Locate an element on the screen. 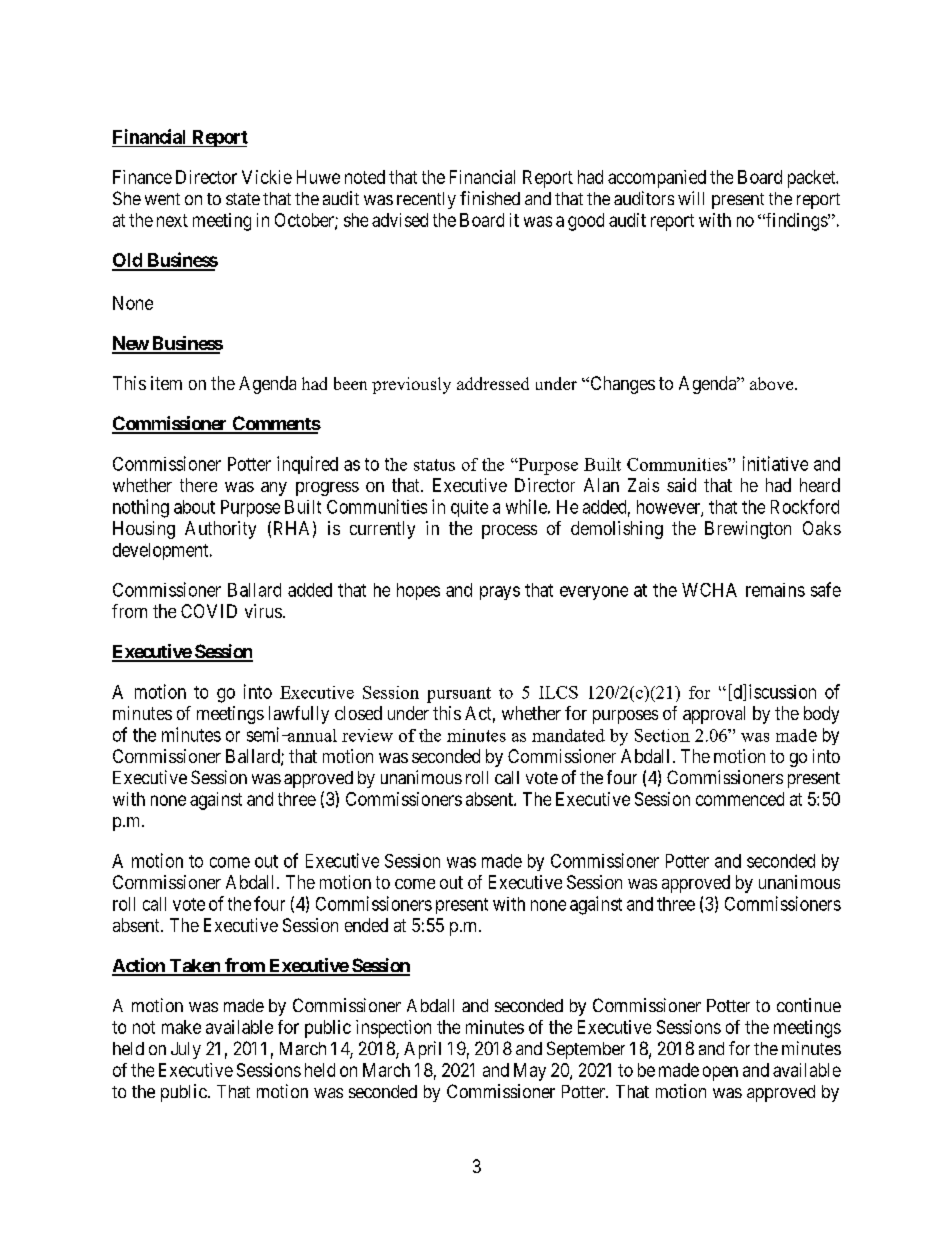 Image resolution: width=952 pixels, height=1233 pixels. finished is located at coordinates (490, 198).
